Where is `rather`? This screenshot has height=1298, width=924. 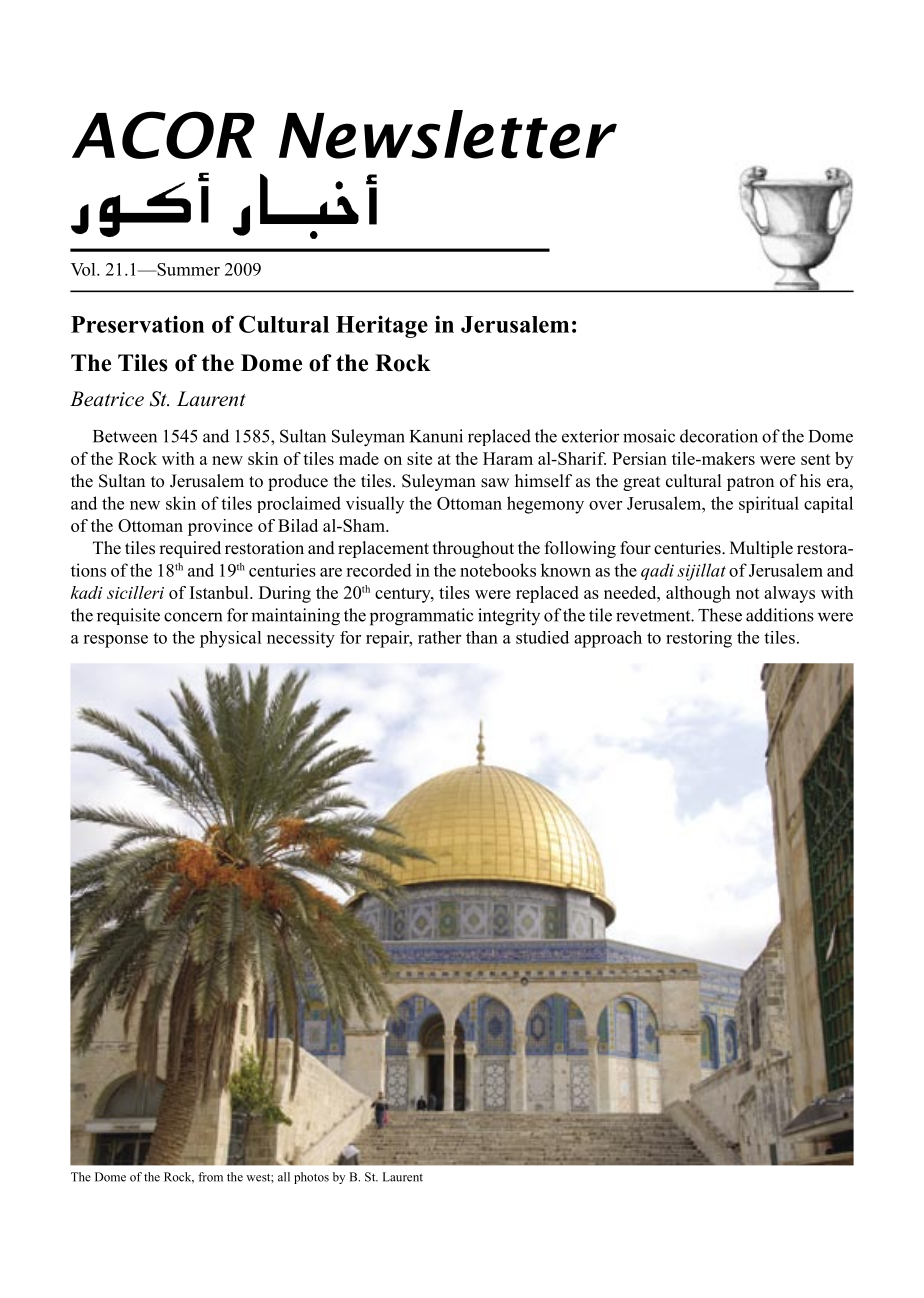
rather is located at coordinates (439, 637).
